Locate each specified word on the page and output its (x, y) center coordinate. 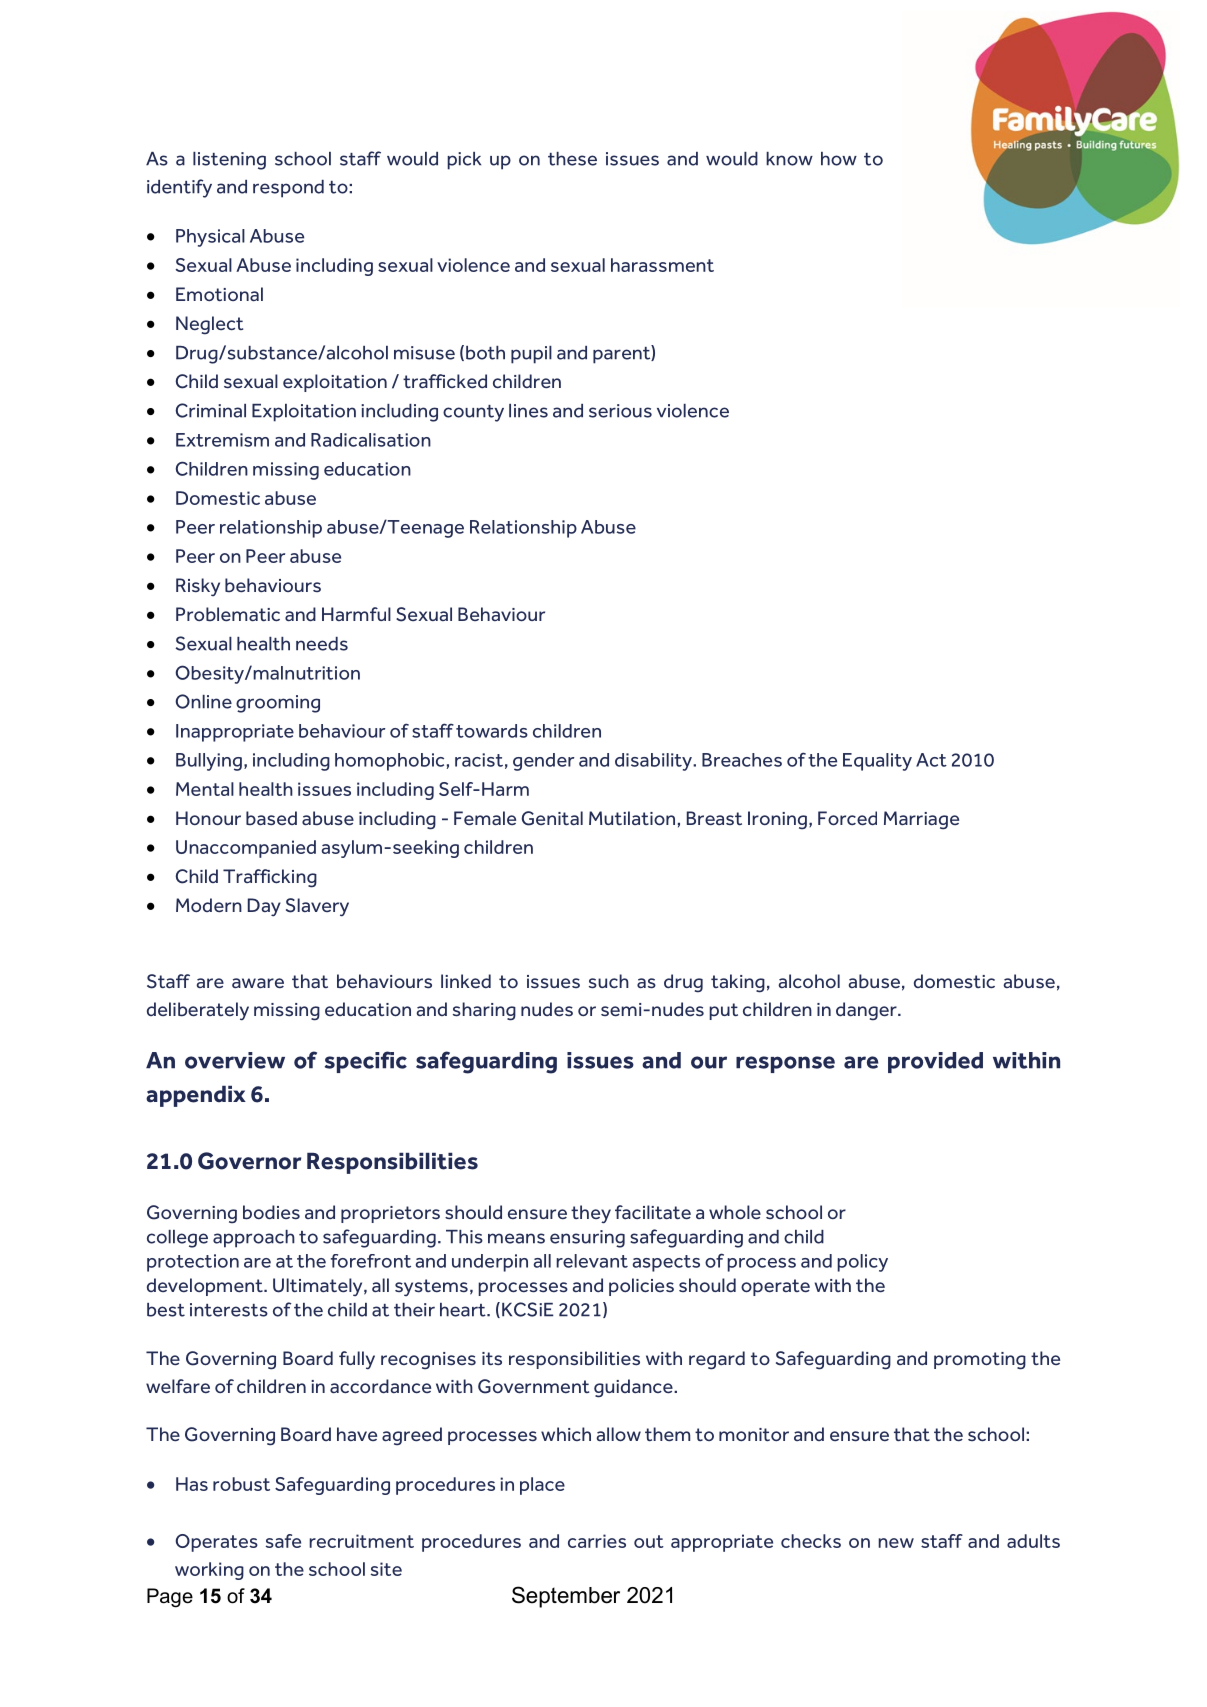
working (209, 1571)
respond (288, 189)
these (572, 159)
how (839, 159)
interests (229, 1310)
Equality (877, 762)
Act (931, 760)
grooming (278, 704)
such (609, 981)
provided (935, 1062)
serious (620, 411)
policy (862, 1263)
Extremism (222, 440)
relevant (592, 1261)
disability (654, 762)
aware (258, 983)
